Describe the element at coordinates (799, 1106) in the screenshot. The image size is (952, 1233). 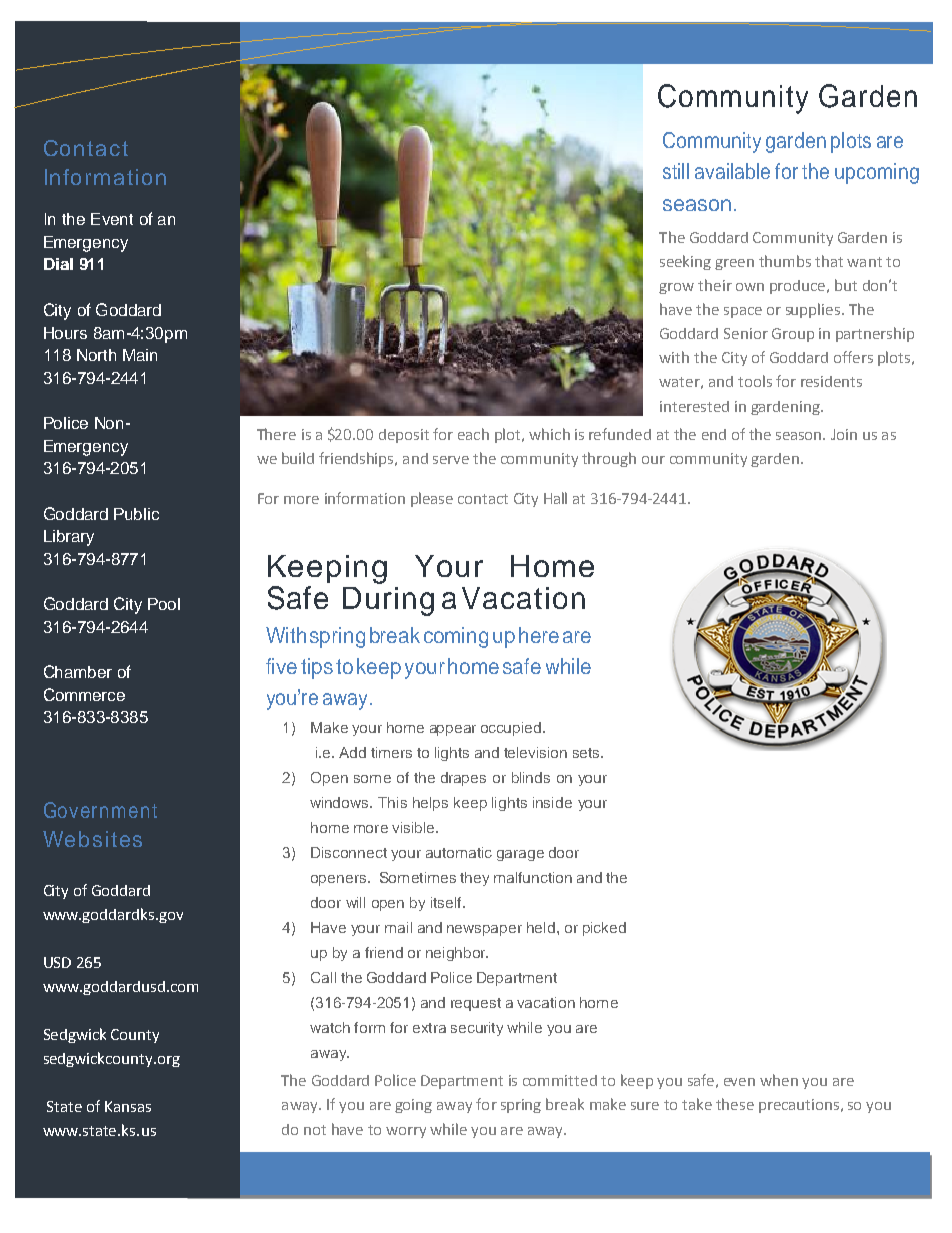
I see `precautions` at that location.
